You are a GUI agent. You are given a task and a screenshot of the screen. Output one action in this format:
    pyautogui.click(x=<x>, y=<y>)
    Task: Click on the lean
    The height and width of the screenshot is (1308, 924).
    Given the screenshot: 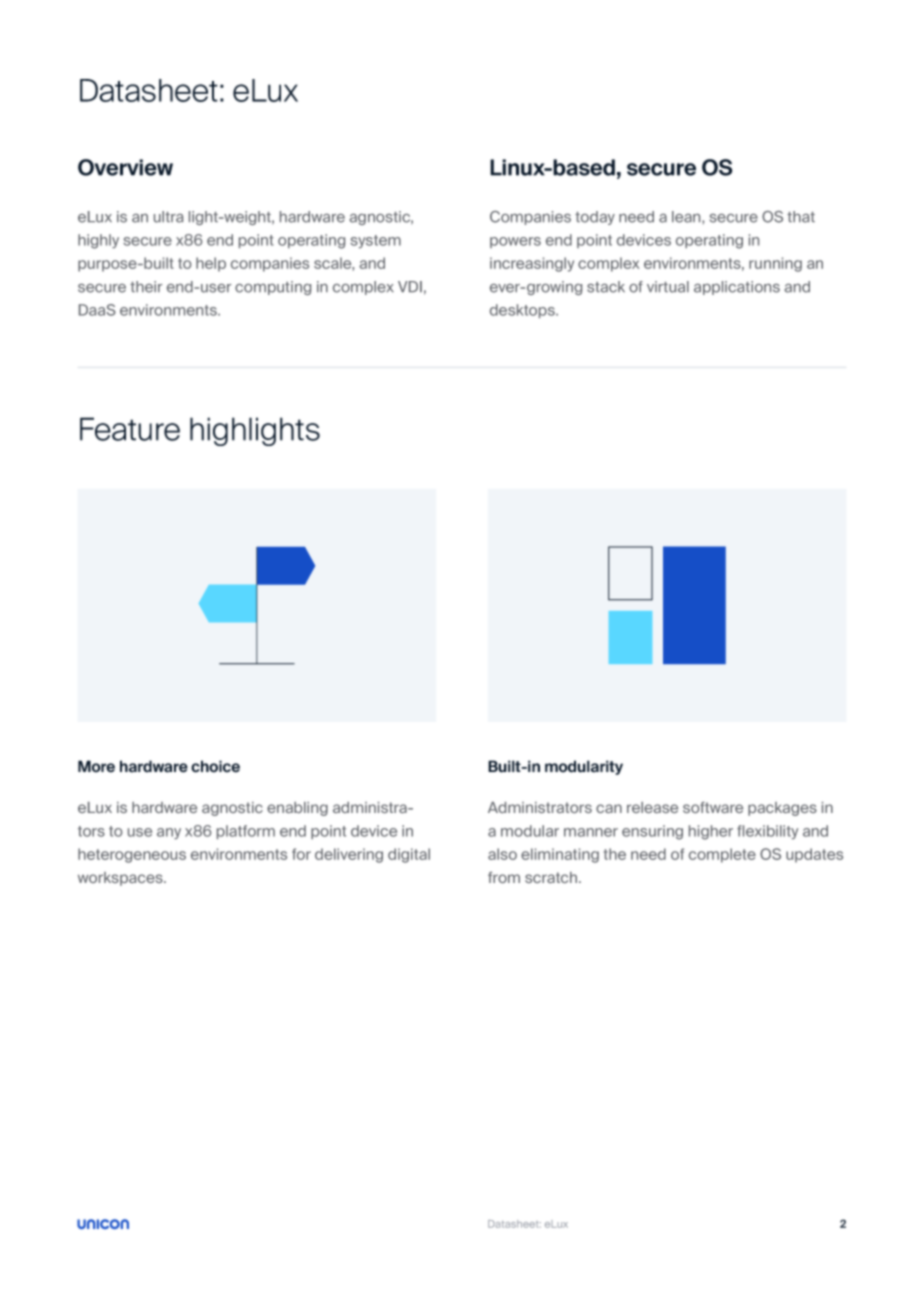 What is the action you would take?
    pyautogui.click(x=687, y=217)
